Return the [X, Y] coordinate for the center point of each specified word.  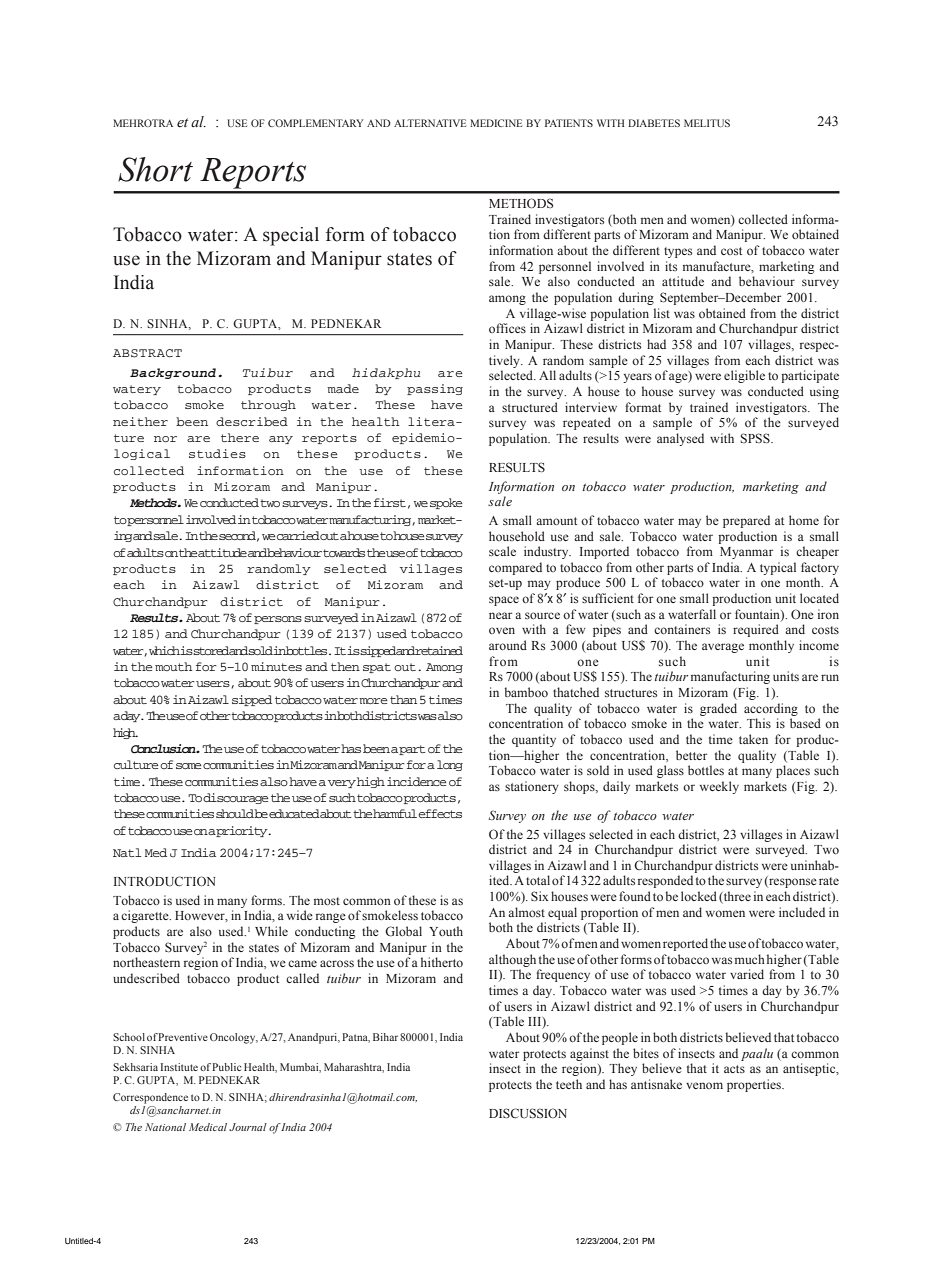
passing [435, 389]
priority [242, 831]
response [792, 883]
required [756, 630]
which [165, 650]
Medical [208, 1127]
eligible [744, 376]
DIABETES [654, 123]
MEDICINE [496, 123]
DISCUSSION [528, 1113]
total [538, 880]
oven [502, 630]
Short [155, 169]
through [268, 405]
